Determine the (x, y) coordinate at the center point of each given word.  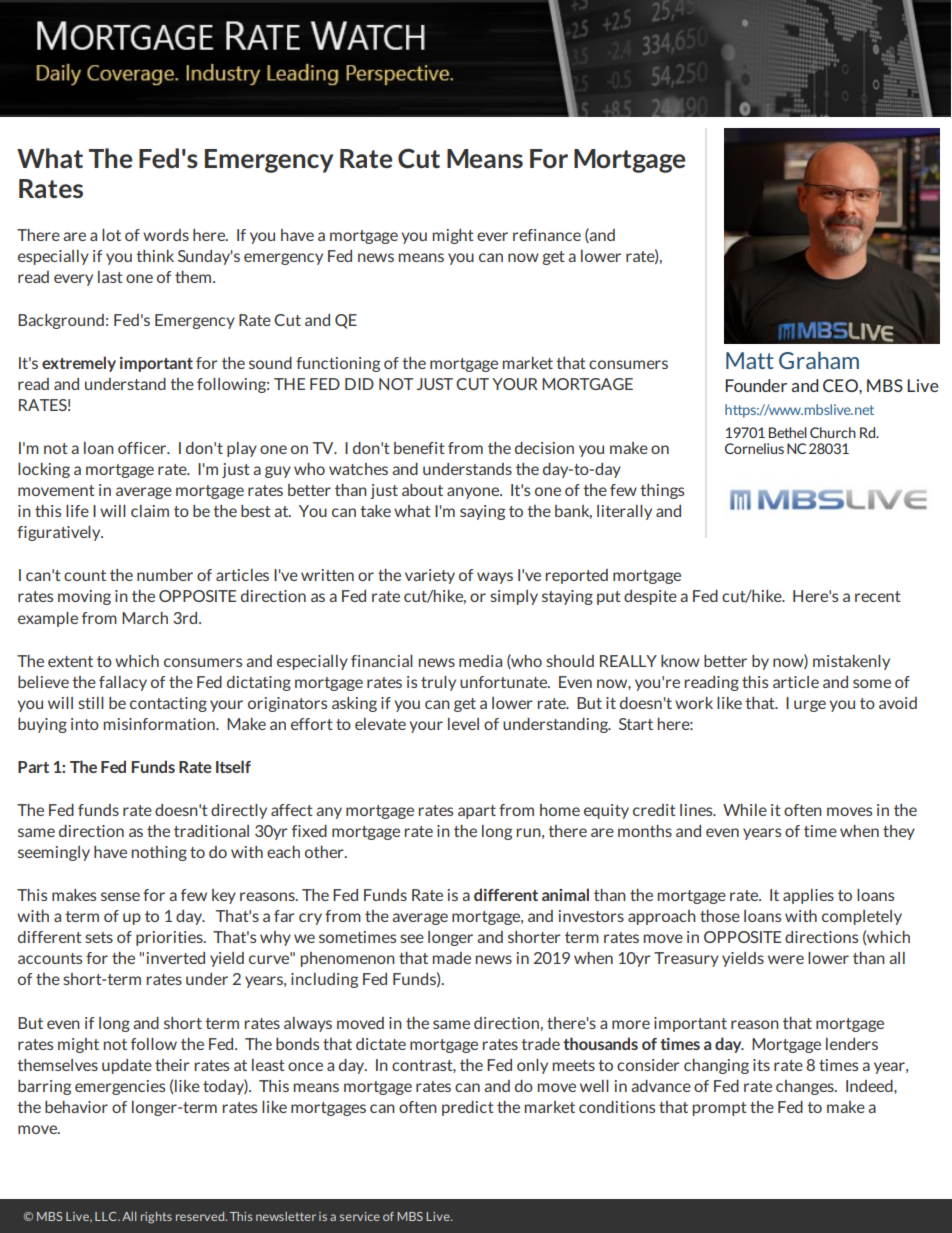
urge (810, 706)
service (360, 1216)
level (463, 724)
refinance (547, 235)
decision (544, 448)
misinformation (160, 724)
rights (156, 1218)
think (155, 256)
